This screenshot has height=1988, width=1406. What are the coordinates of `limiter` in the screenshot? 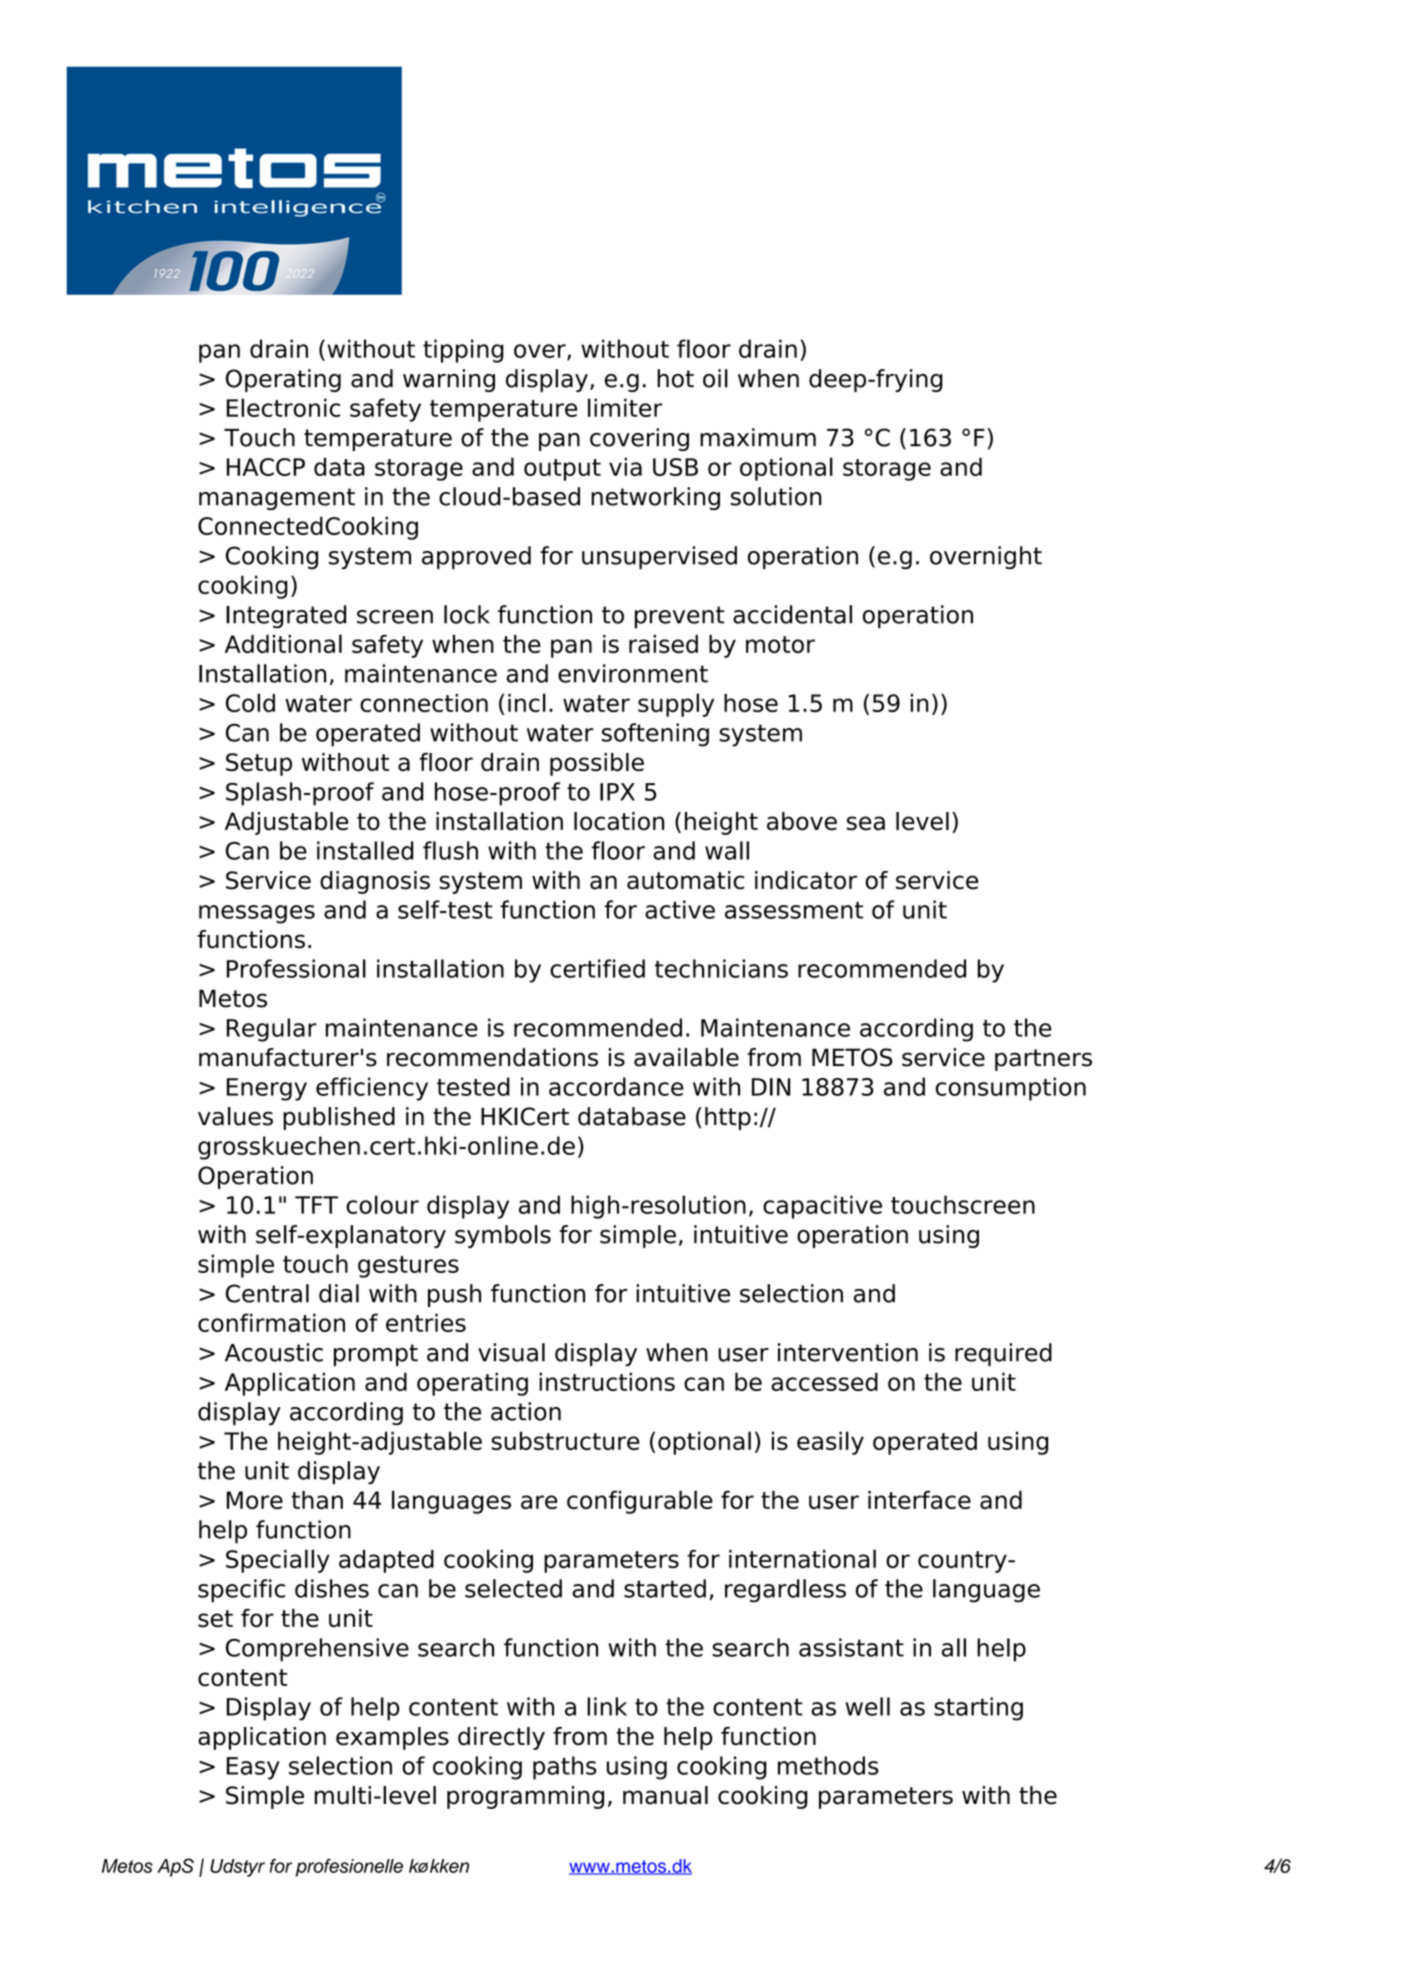 It's located at (625, 407).
